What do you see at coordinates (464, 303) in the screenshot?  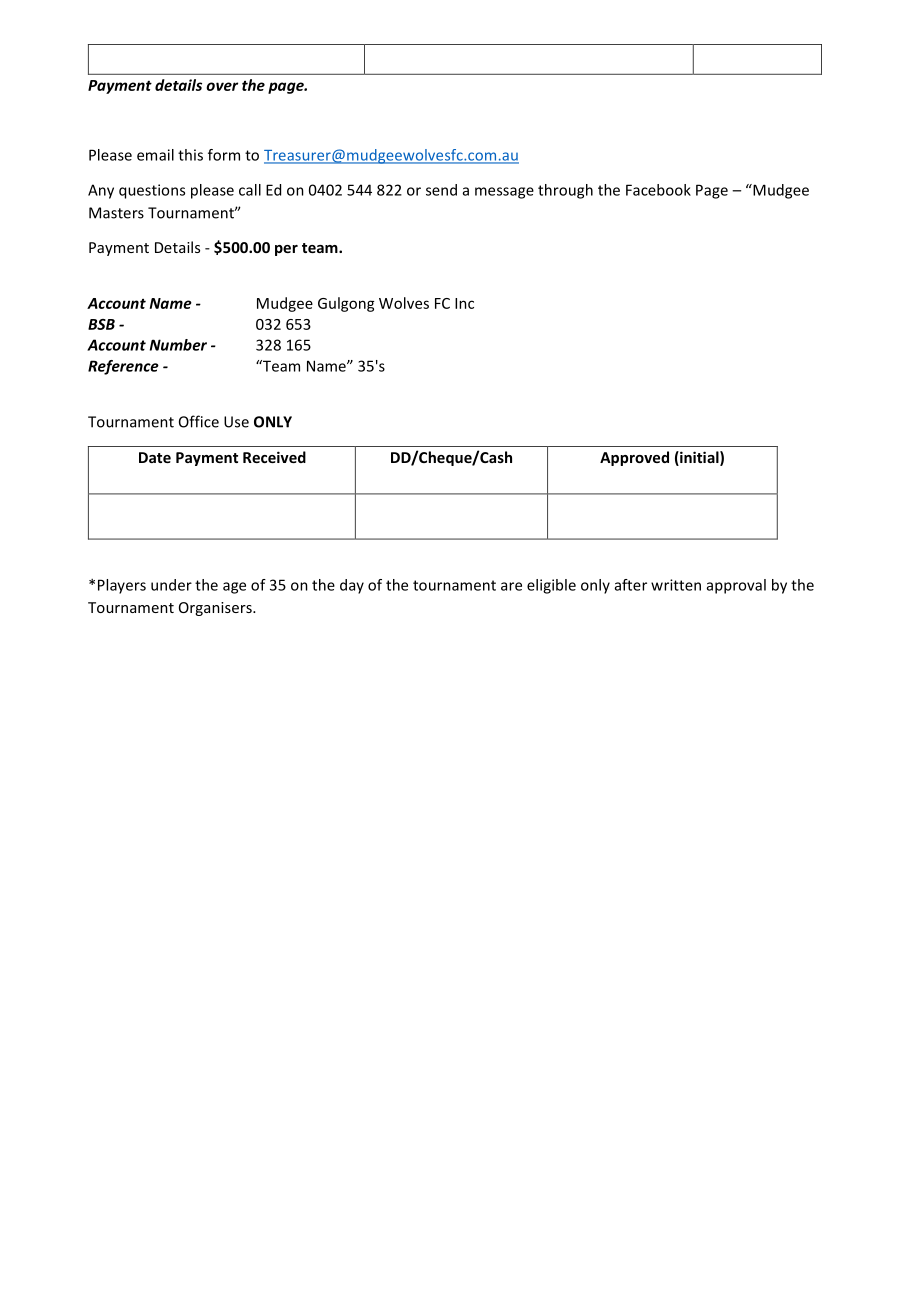 I see `Inc` at bounding box center [464, 303].
